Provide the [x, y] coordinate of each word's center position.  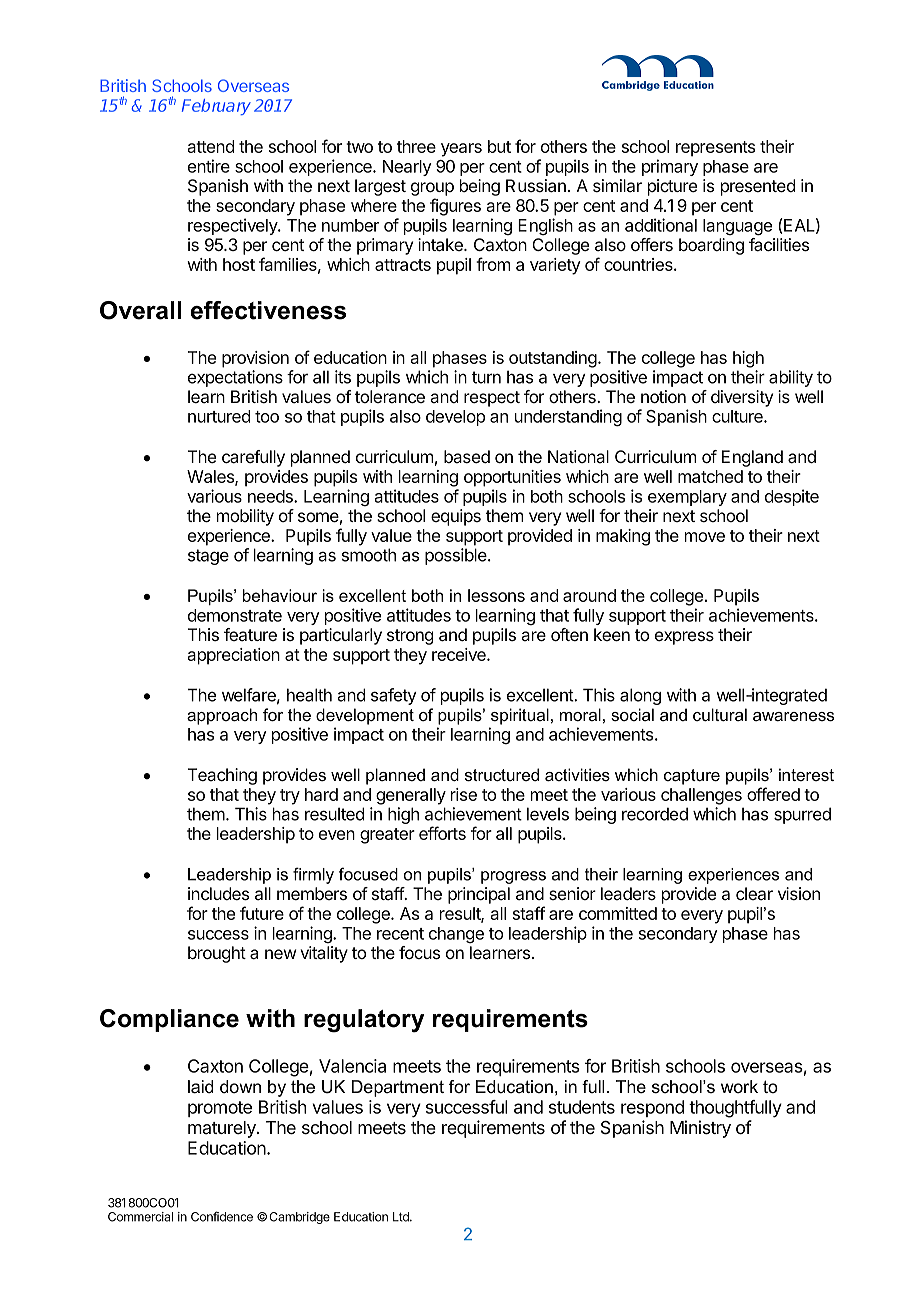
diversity [742, 398]
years [461, 150]
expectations [235, 378]
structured [502, 775]
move [705, 537]
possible [457, 556]
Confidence [222, 1216]
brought [217, 954]
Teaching [222, 776]
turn [486, 377]
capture [692, 777]
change [456, 935]
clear [754, 894]
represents [715, 149]
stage [208, 557]
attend [210, 146]
